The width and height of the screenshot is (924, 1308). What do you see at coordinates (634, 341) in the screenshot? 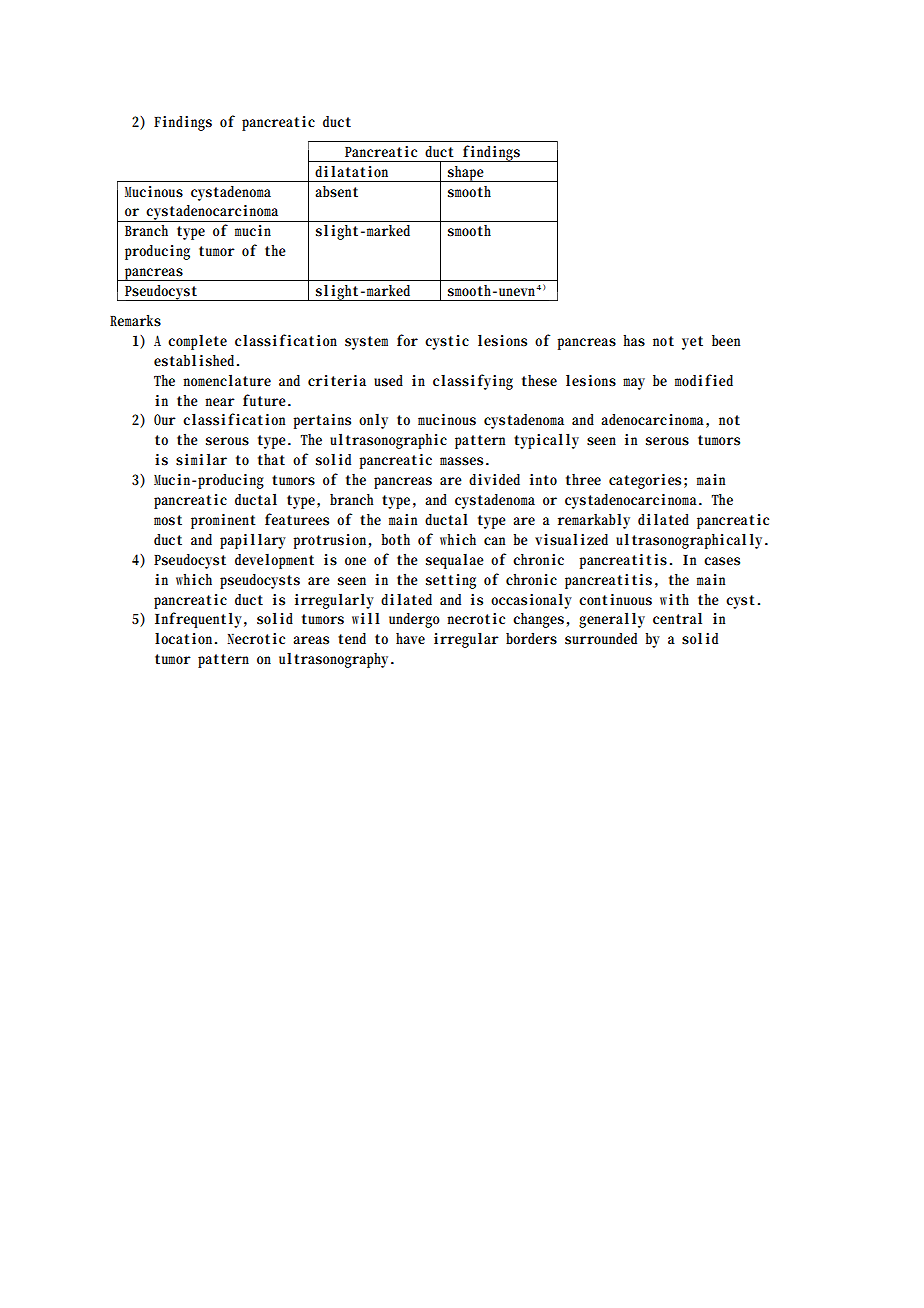
I see `has` at bounding box center [634, 341].
